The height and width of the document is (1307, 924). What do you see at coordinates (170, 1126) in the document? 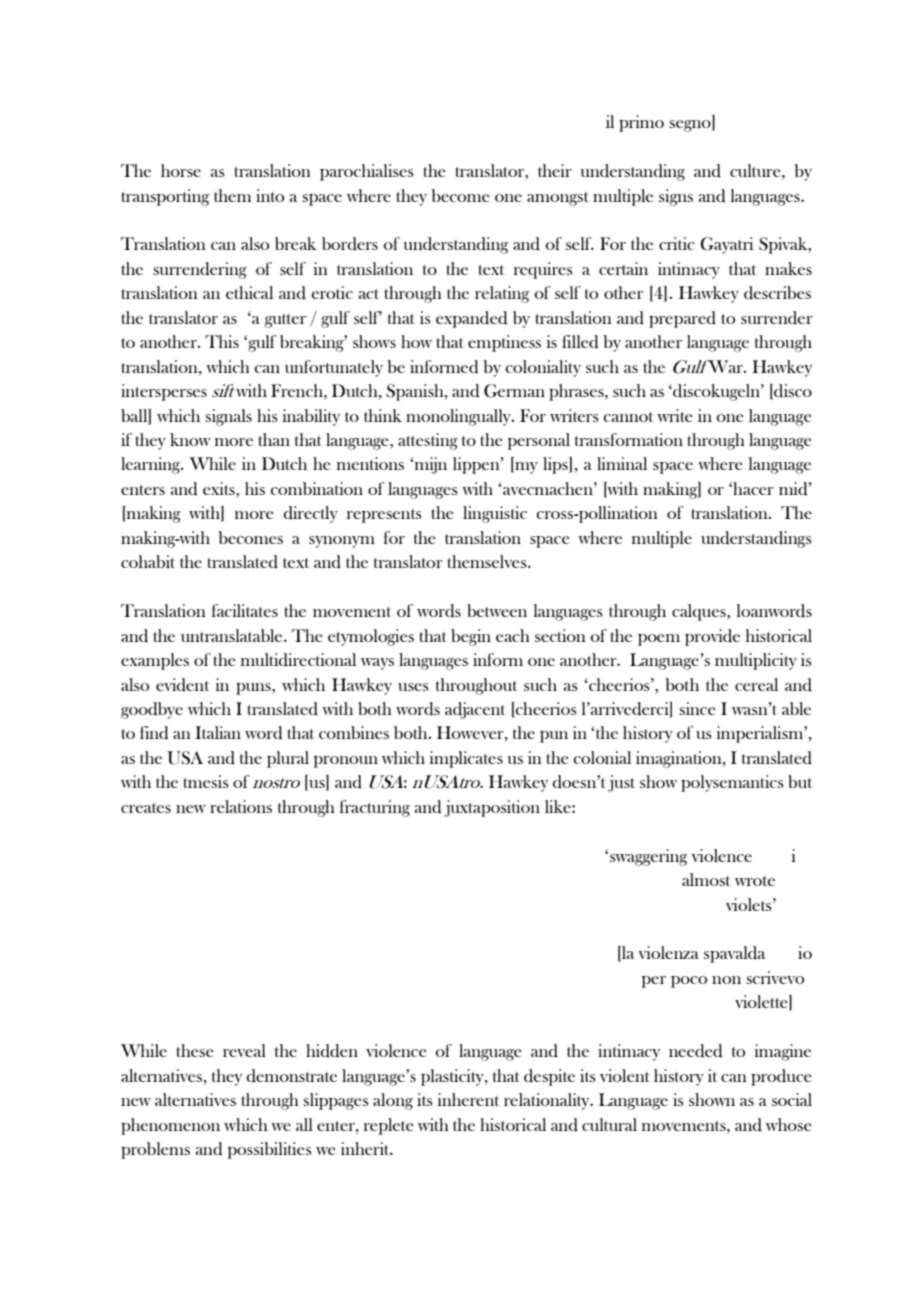
I see `phenomenon` at bounding box center [170, 1126].
